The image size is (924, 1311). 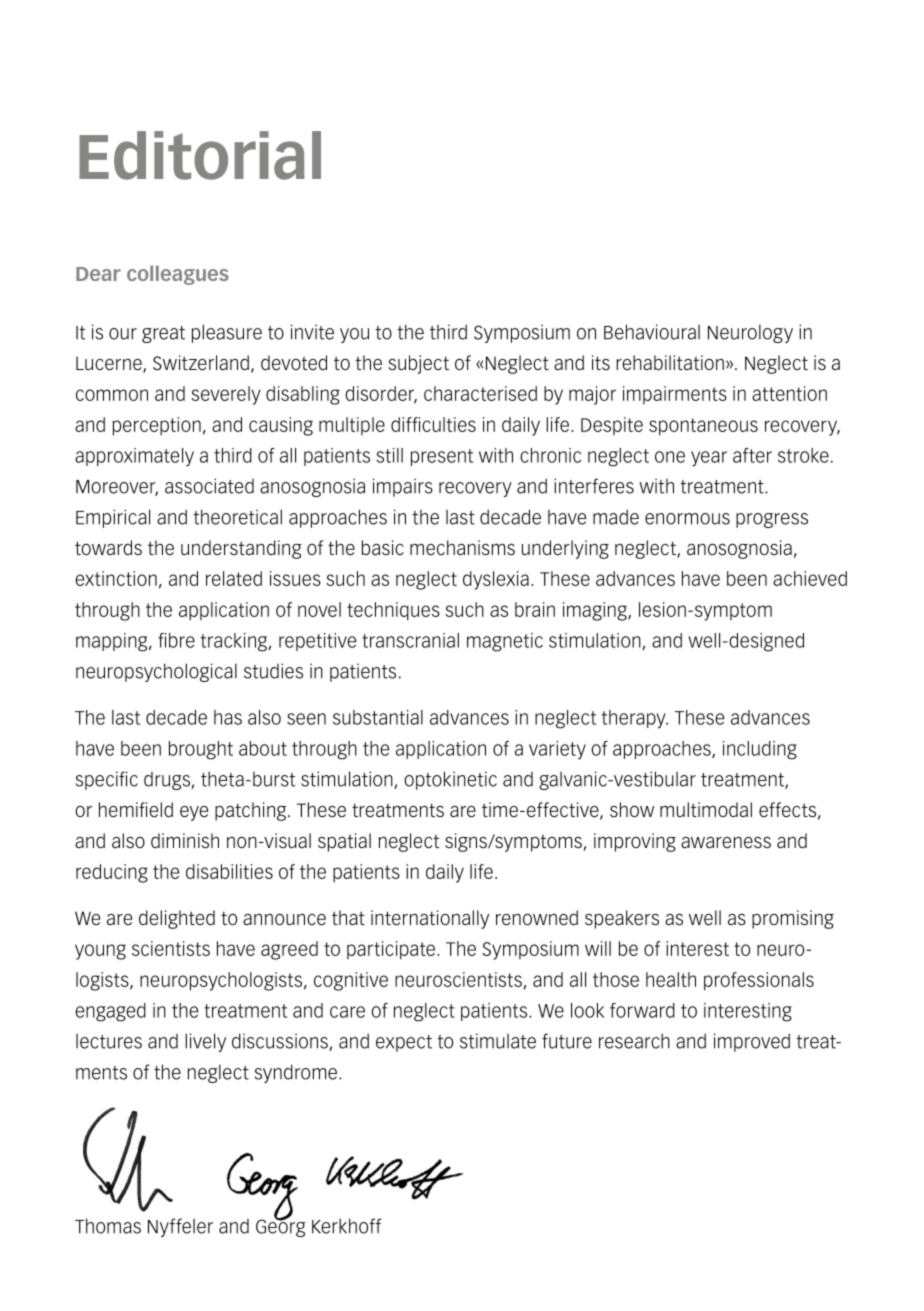 What do you see at coordinates (442, 457) in the page?
I see `present` at bounding box center [442, 457].
